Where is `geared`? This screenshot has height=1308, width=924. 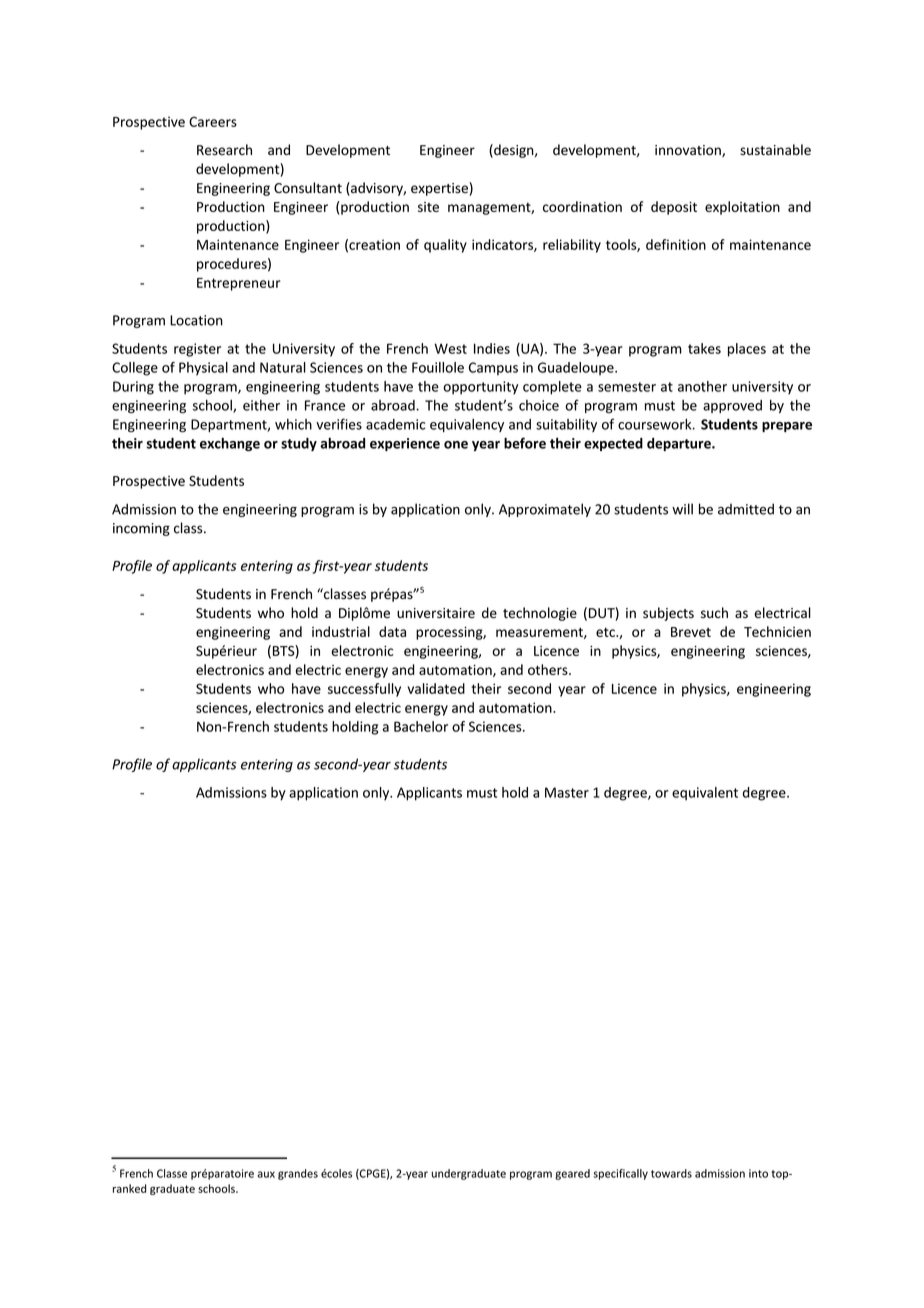 geared is located at coordinates (572, 1174).
